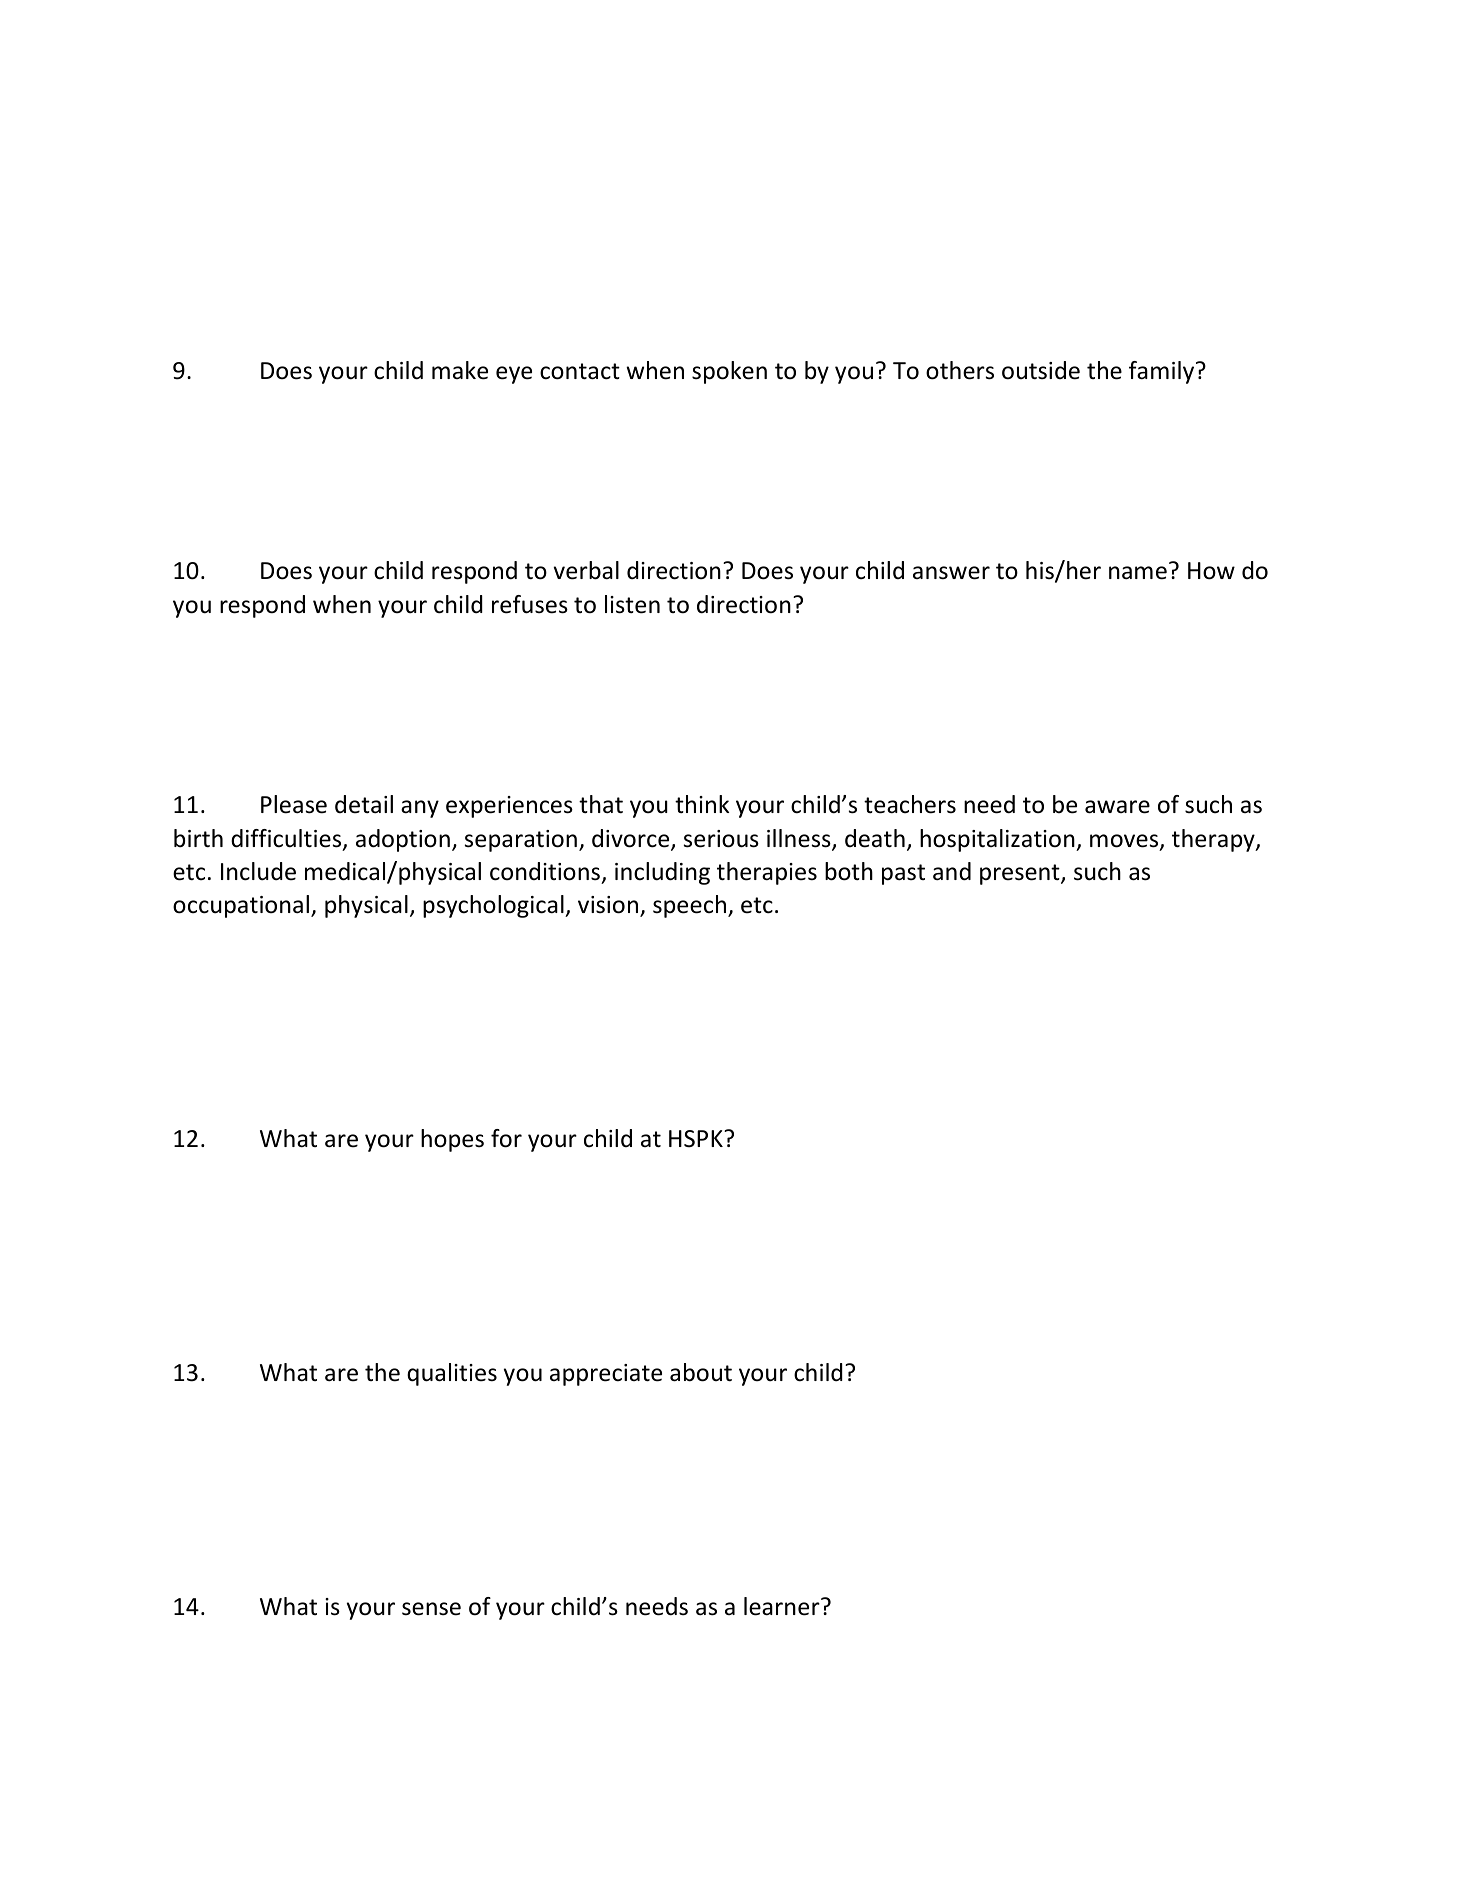 This screenshot has height=1900, width=1468. I want to click on spoken, so click(729, 372).
